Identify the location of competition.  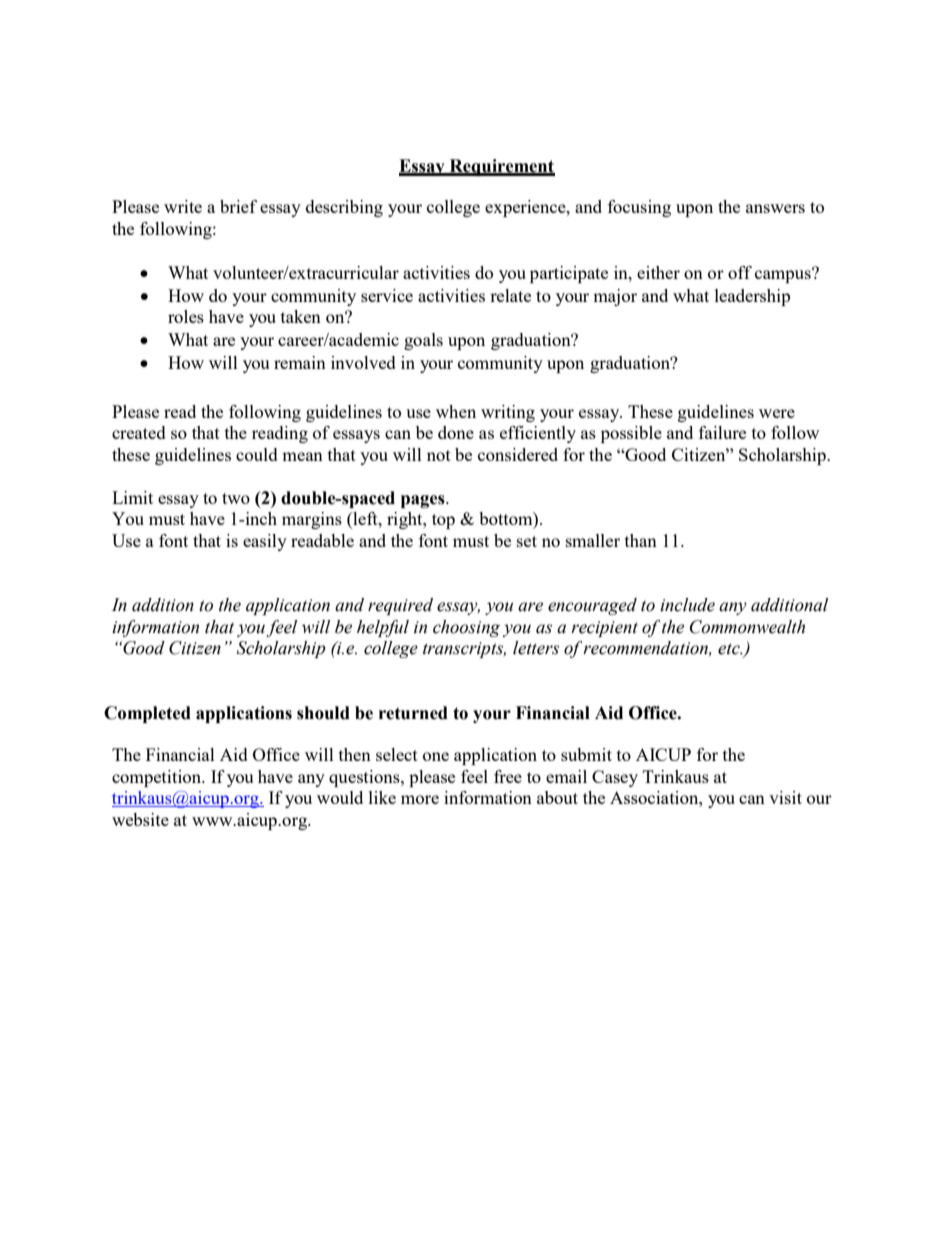
(158, 778).
